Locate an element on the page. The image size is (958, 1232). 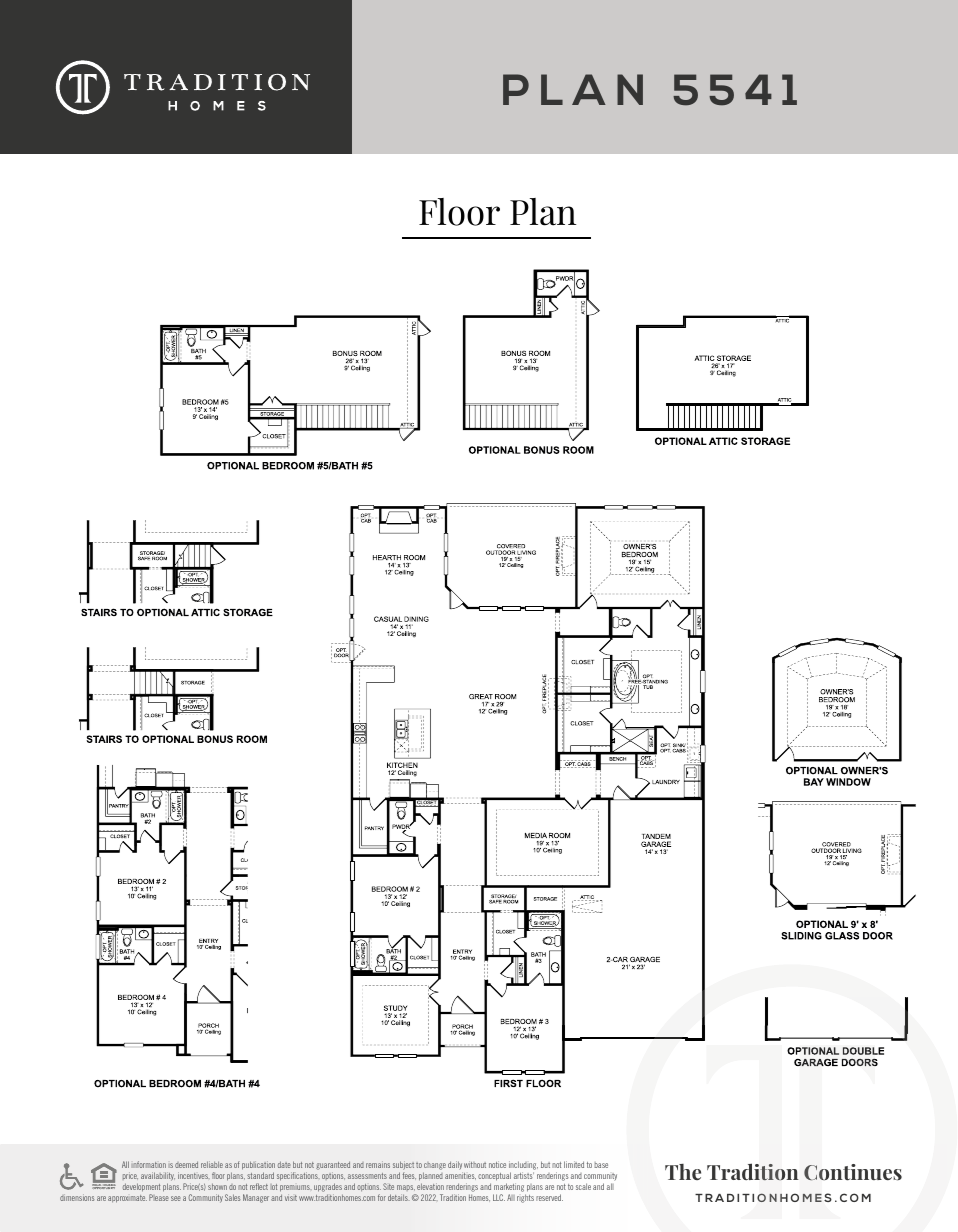
deemed is located at coordinates (186, 1164).
